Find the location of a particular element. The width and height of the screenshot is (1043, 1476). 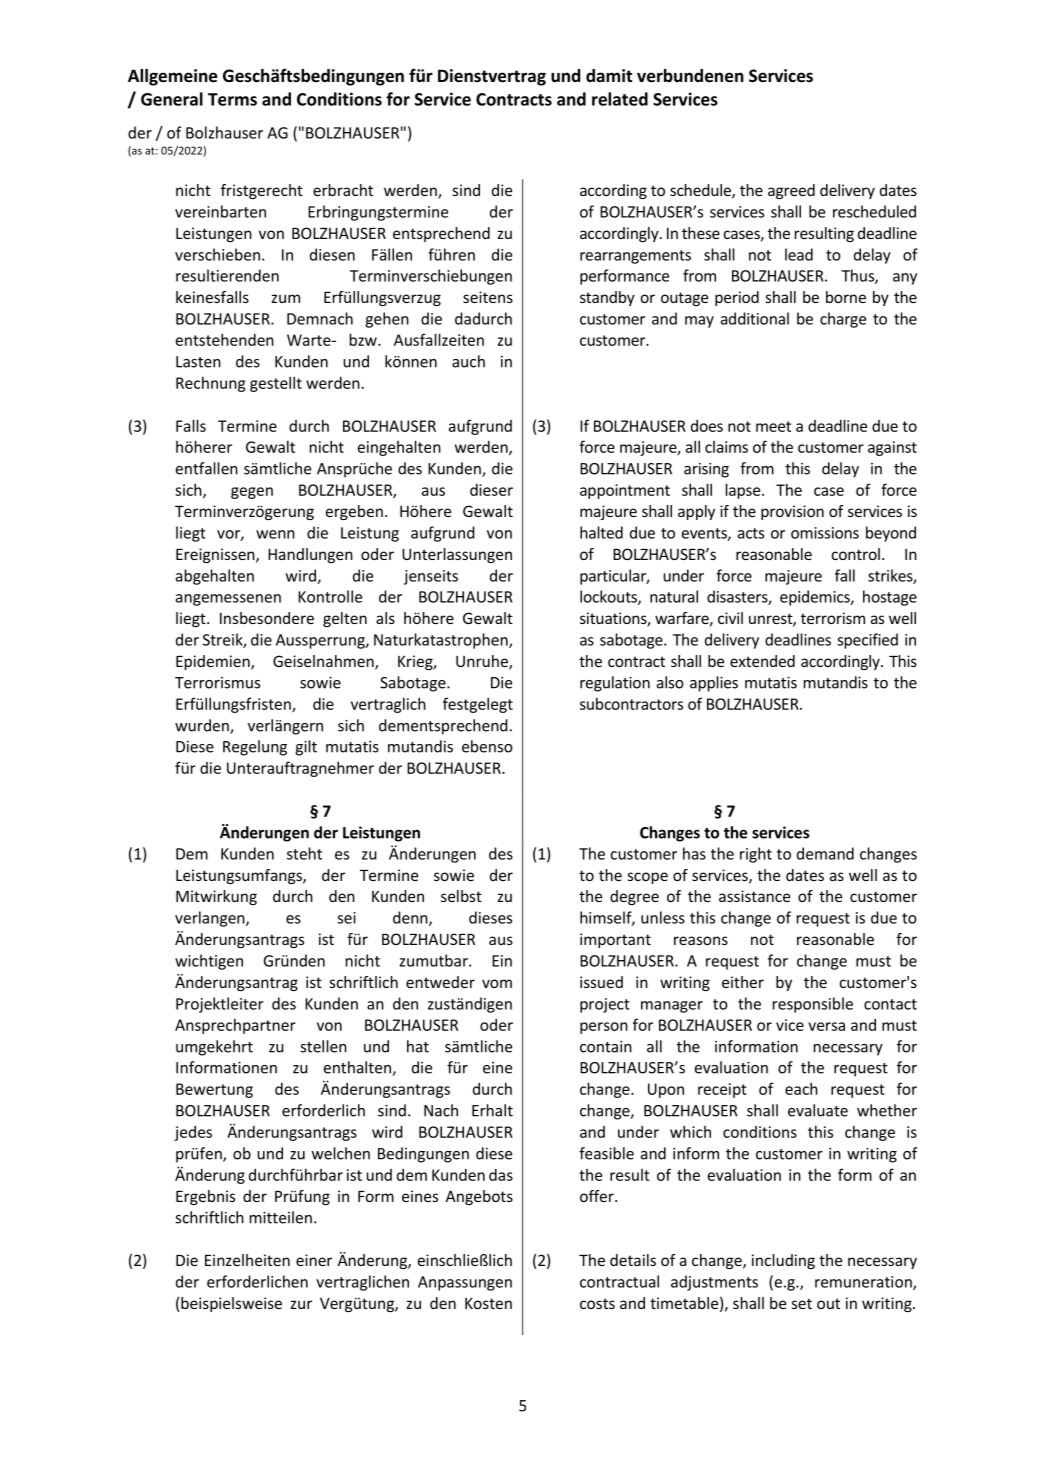

including is located at coordinates (783, 1261).
